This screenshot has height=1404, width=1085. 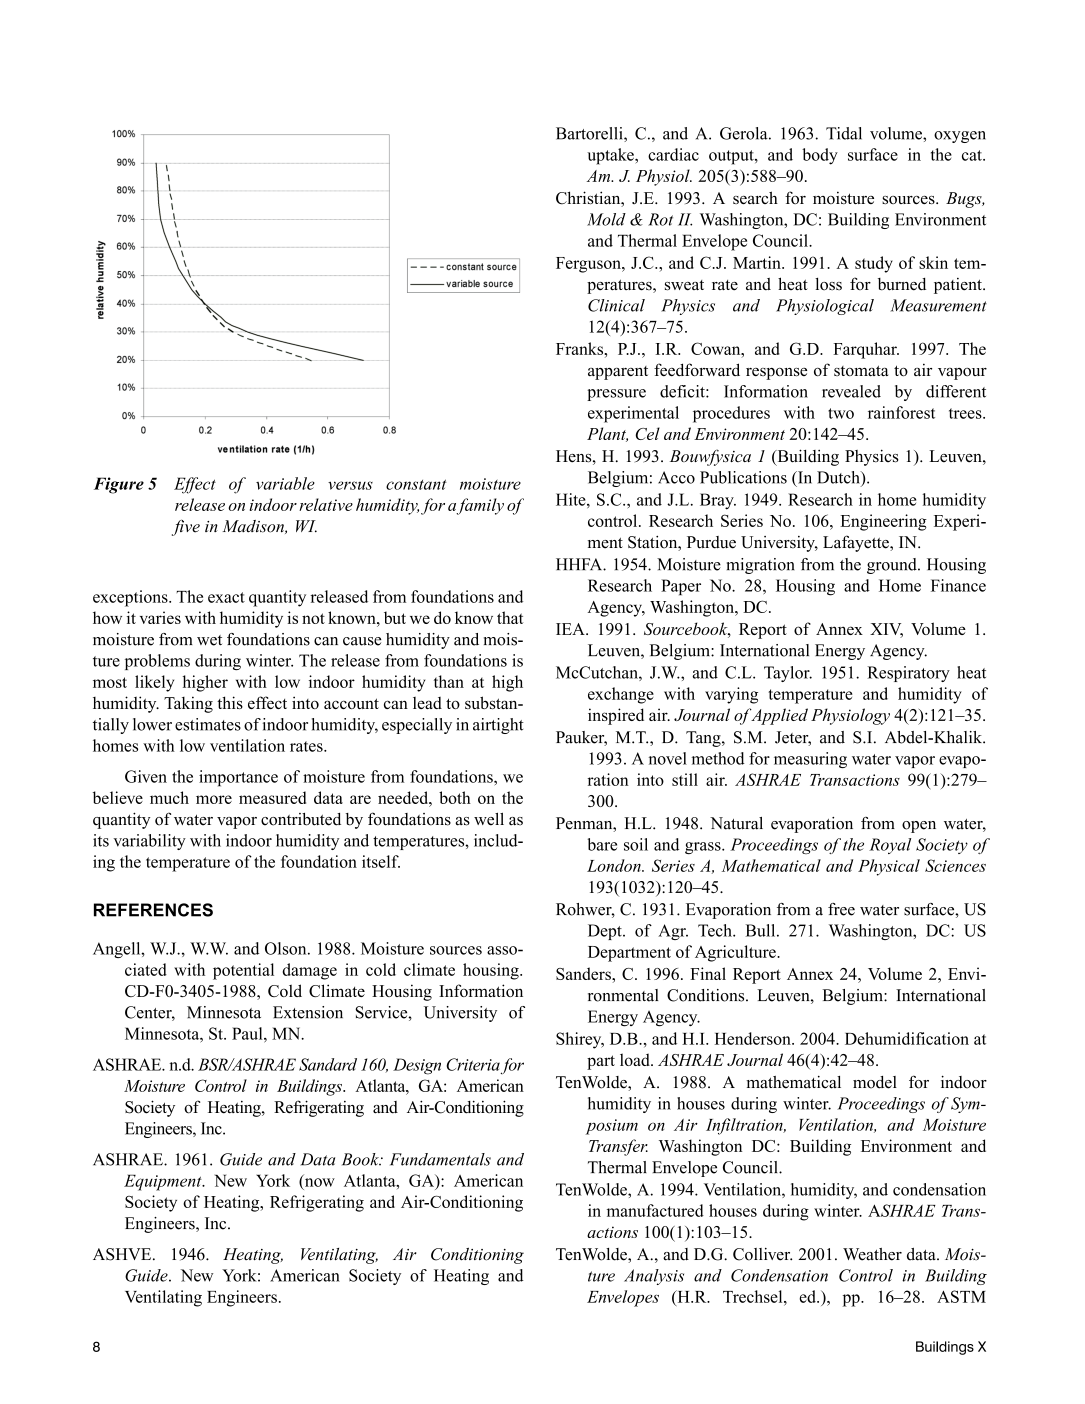 What do you see at coordinates (606, 932) in the screenshot?
I see `Dept` at bounding box center [606, 932].
